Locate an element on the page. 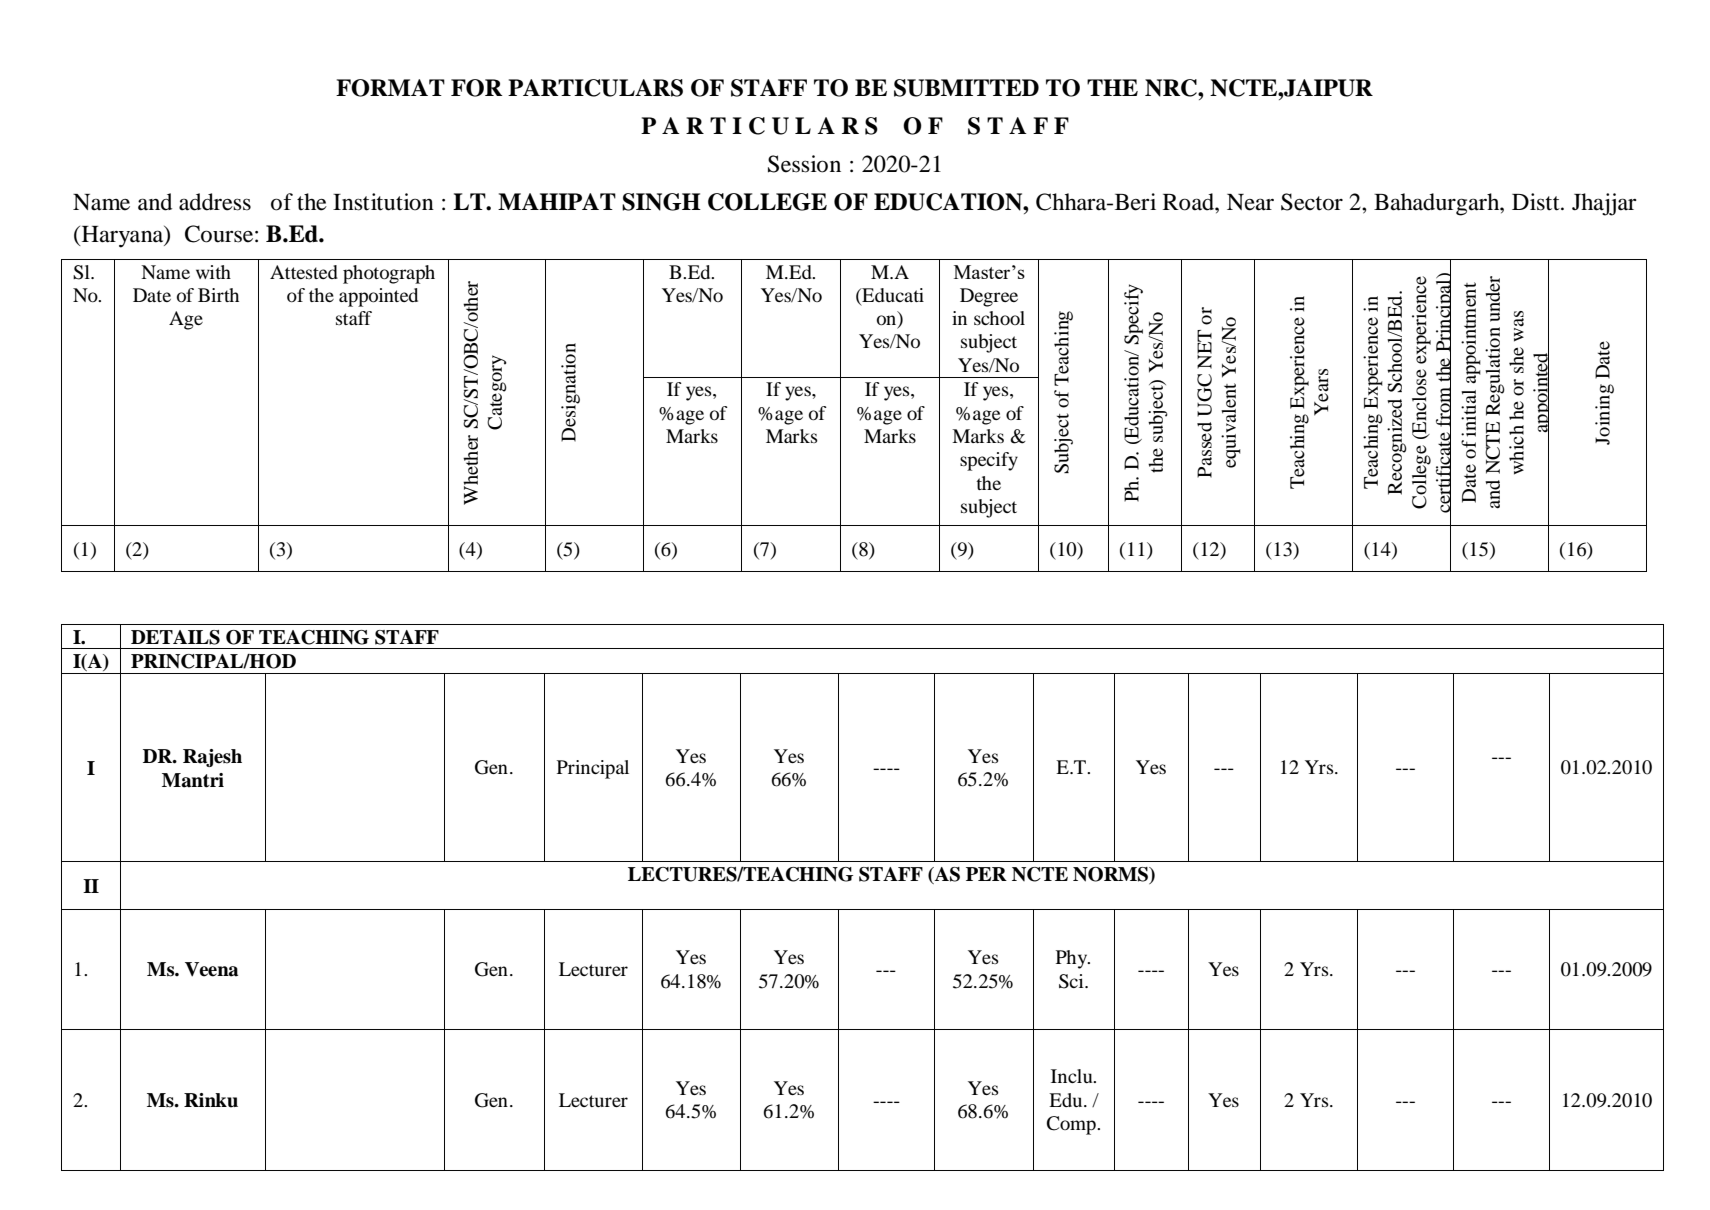 The image size is (1710, 1210). Session is located at coordinates (804, 164).
